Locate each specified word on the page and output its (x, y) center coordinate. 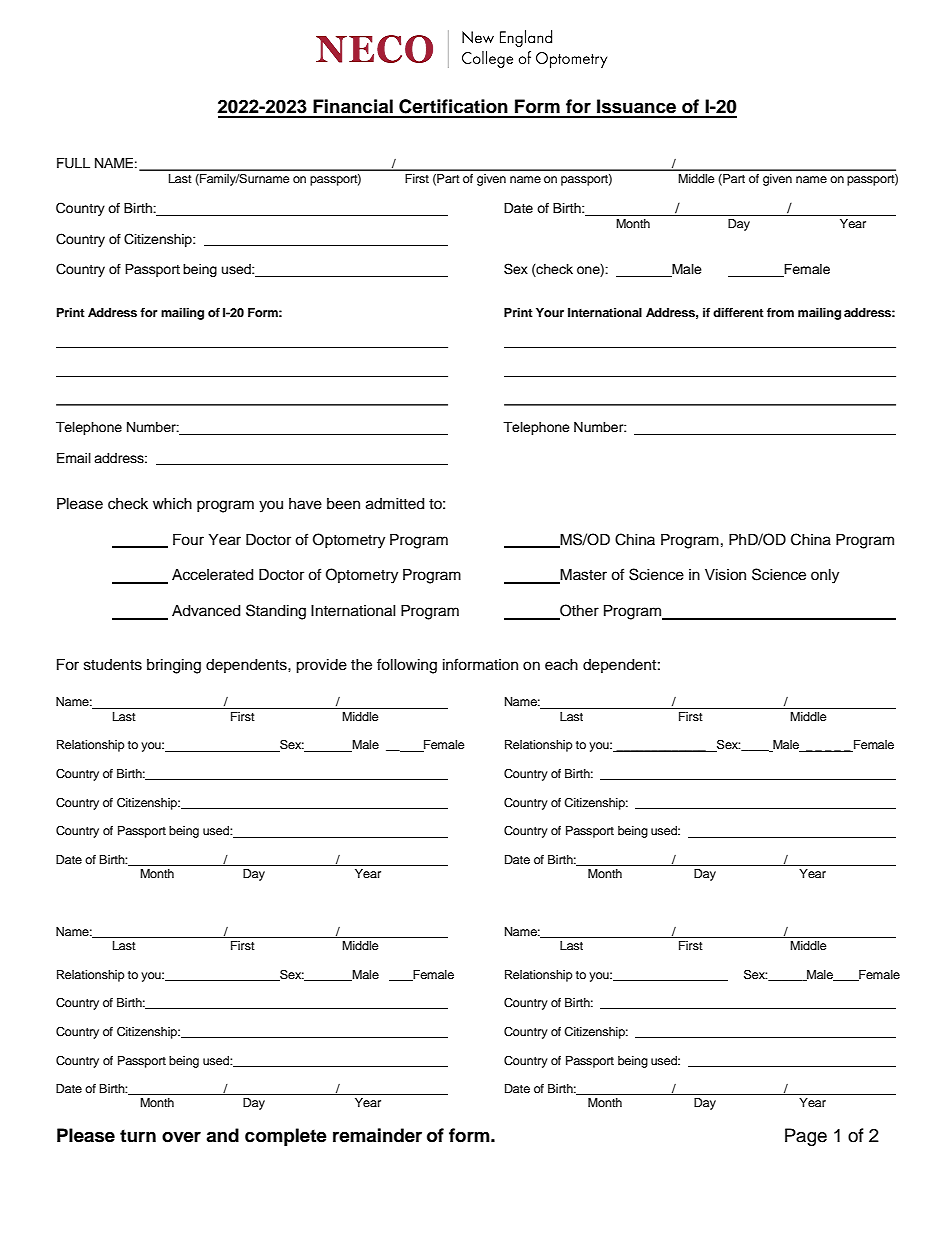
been (343, 504)
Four (188, 540)
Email (74, 458)
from (780, 312)
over (181, 1137)
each (561, 665)
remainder (377, 1135)
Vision (725, 575)
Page (806, 1137)
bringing (174, 666)
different (738, 312)
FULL (73, 163)
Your (550, 312)
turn (138, 1136)
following (407, 666)
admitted (395, 504)
